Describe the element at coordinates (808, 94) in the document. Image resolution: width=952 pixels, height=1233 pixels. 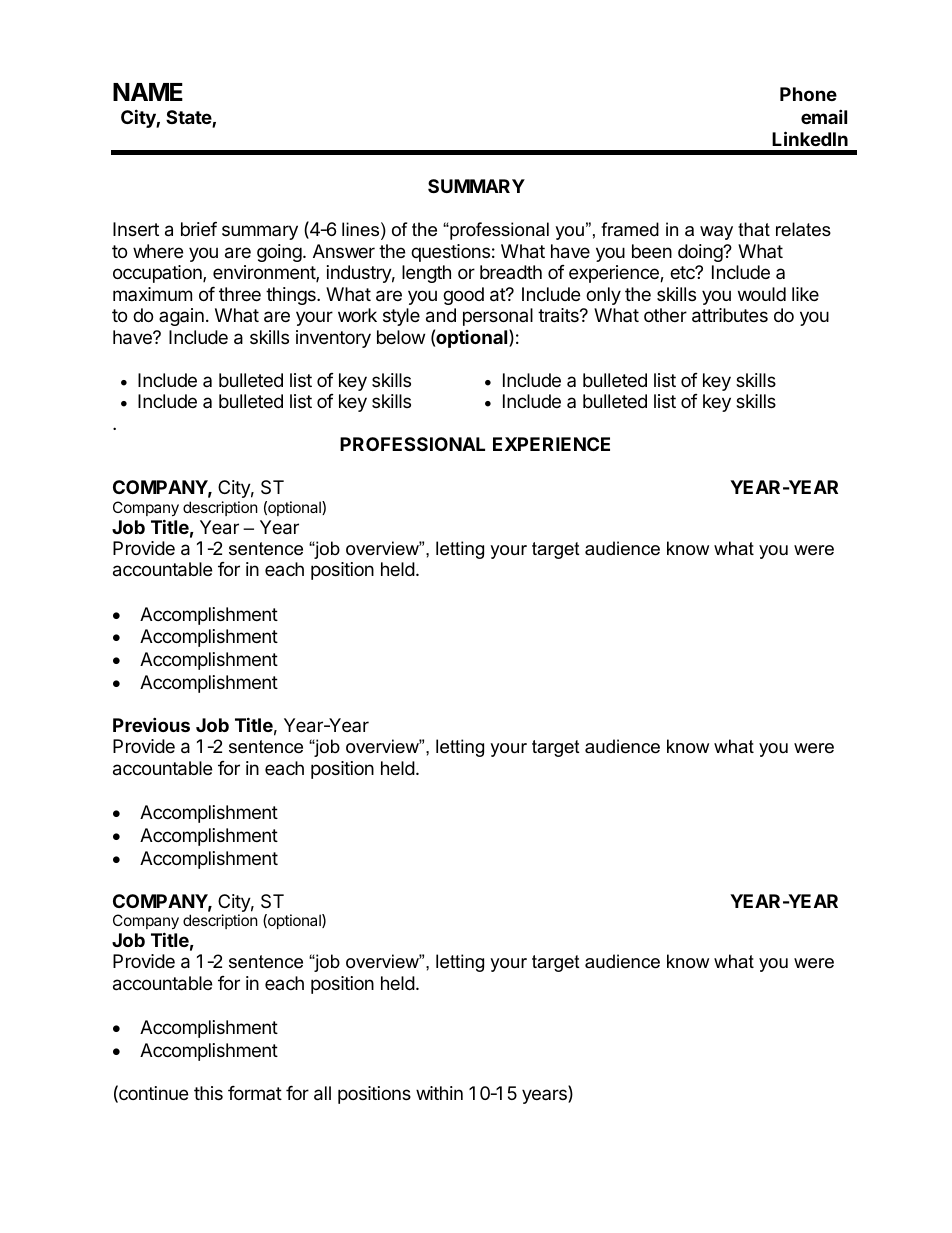
I see `Phone` at that location.
